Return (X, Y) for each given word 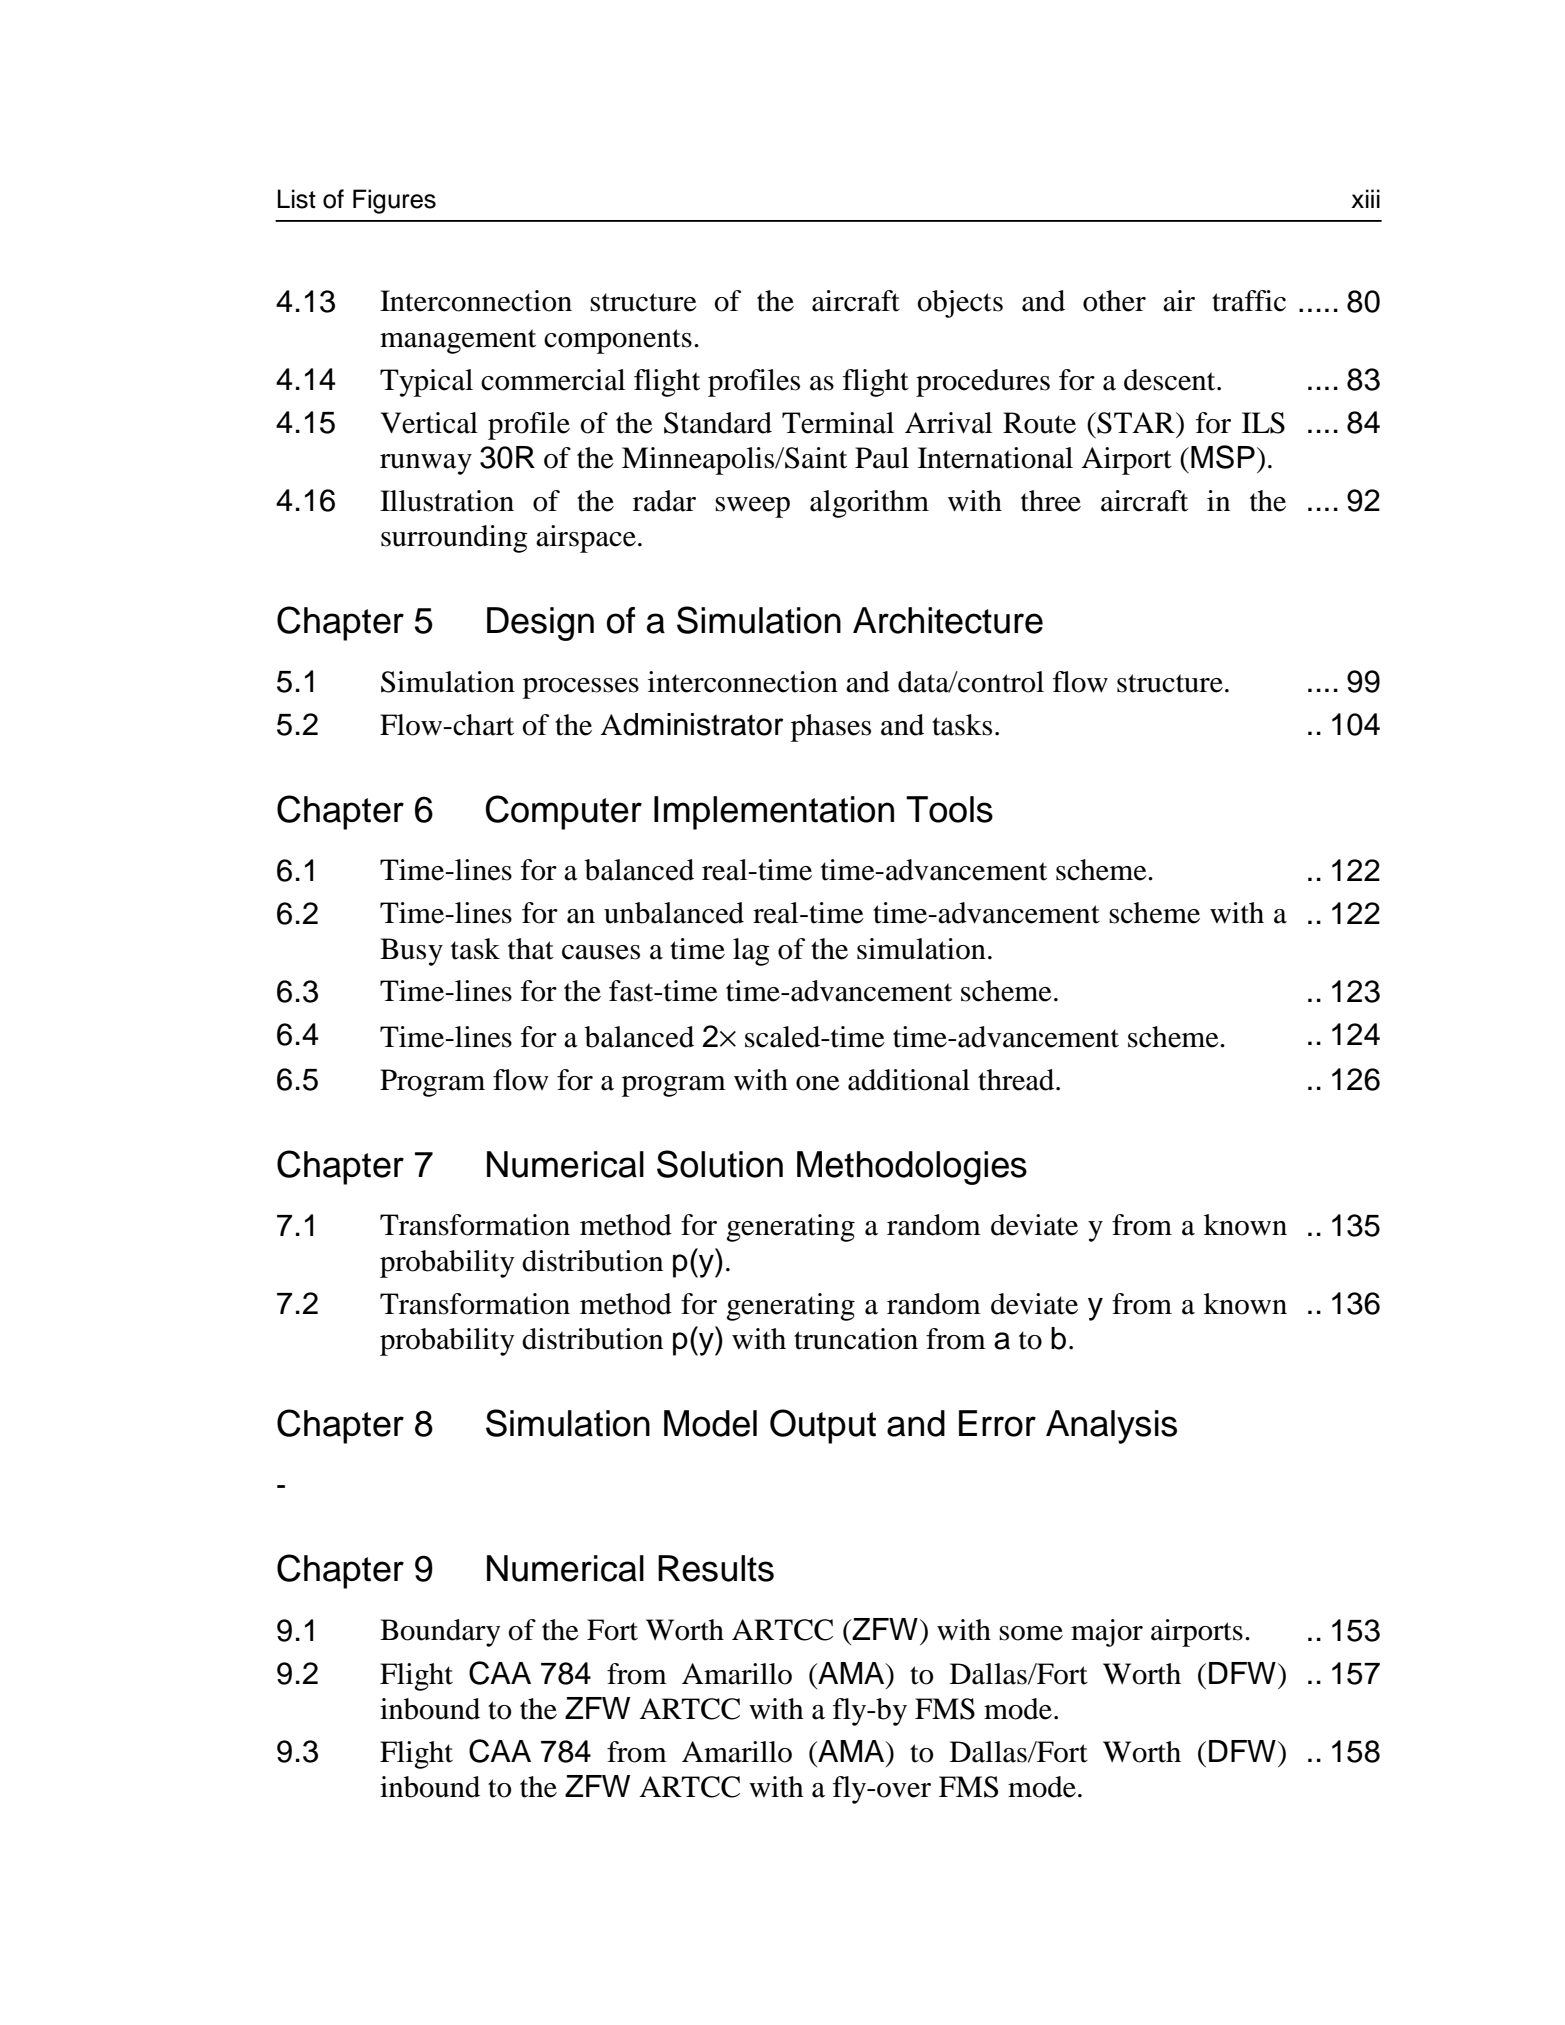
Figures (394, 201)
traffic (1249, 301)
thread (1017, 1080)
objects (960, 304)
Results (716, 1568)
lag (751, 952)
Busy (411, 952)
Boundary (440, 1633)
